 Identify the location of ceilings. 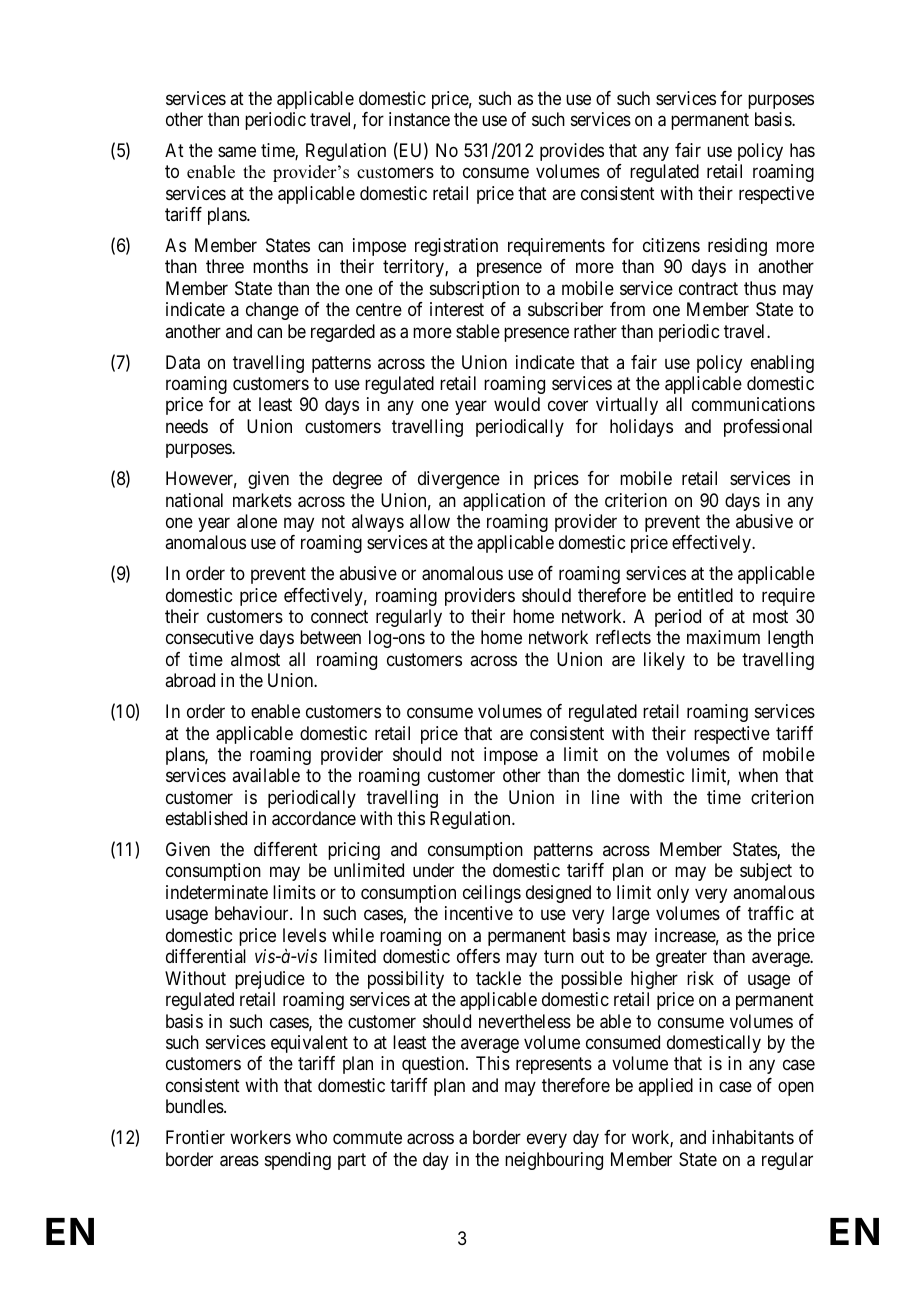
(492, 894).
